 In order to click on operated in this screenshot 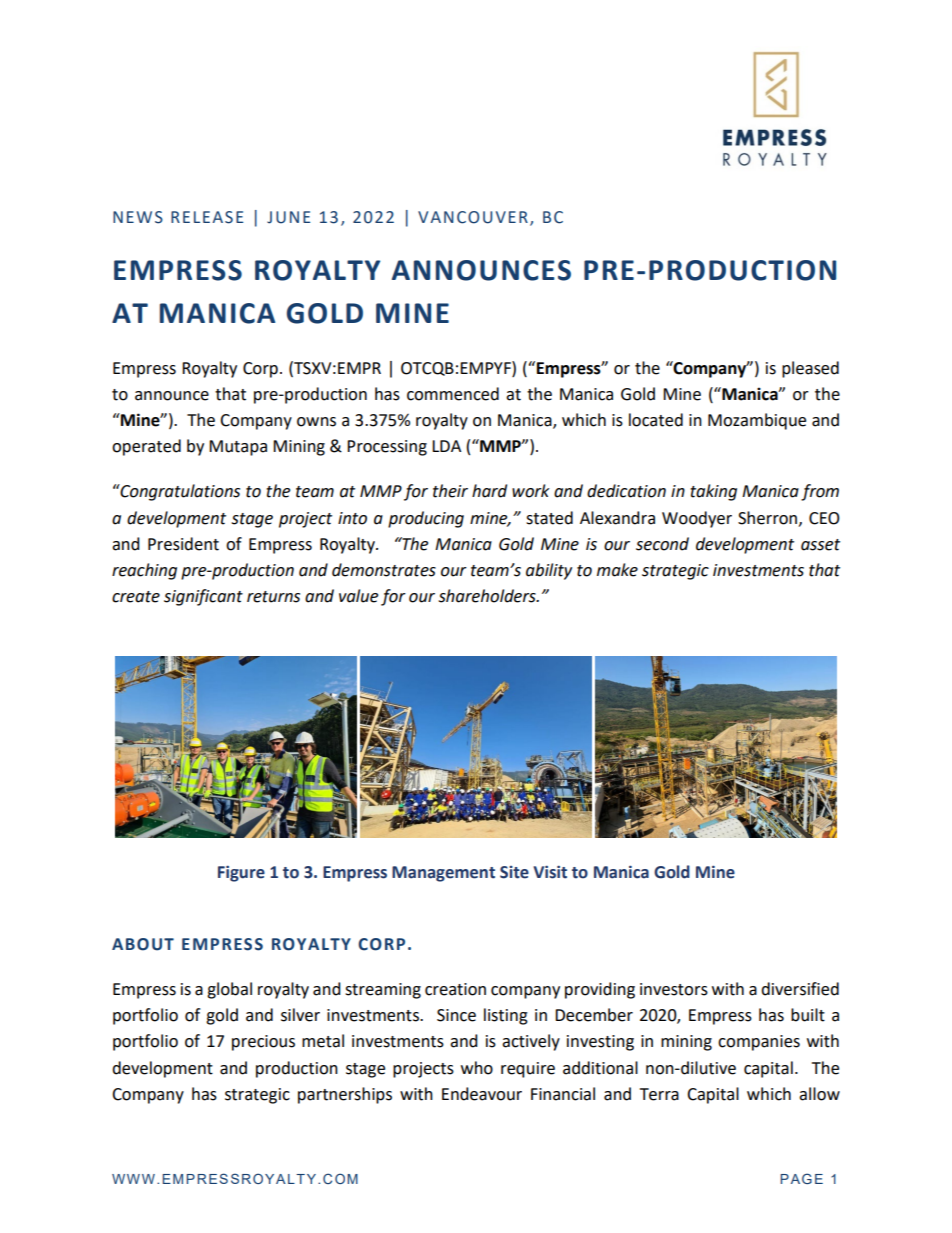, I will do `click(146, 447)`.
